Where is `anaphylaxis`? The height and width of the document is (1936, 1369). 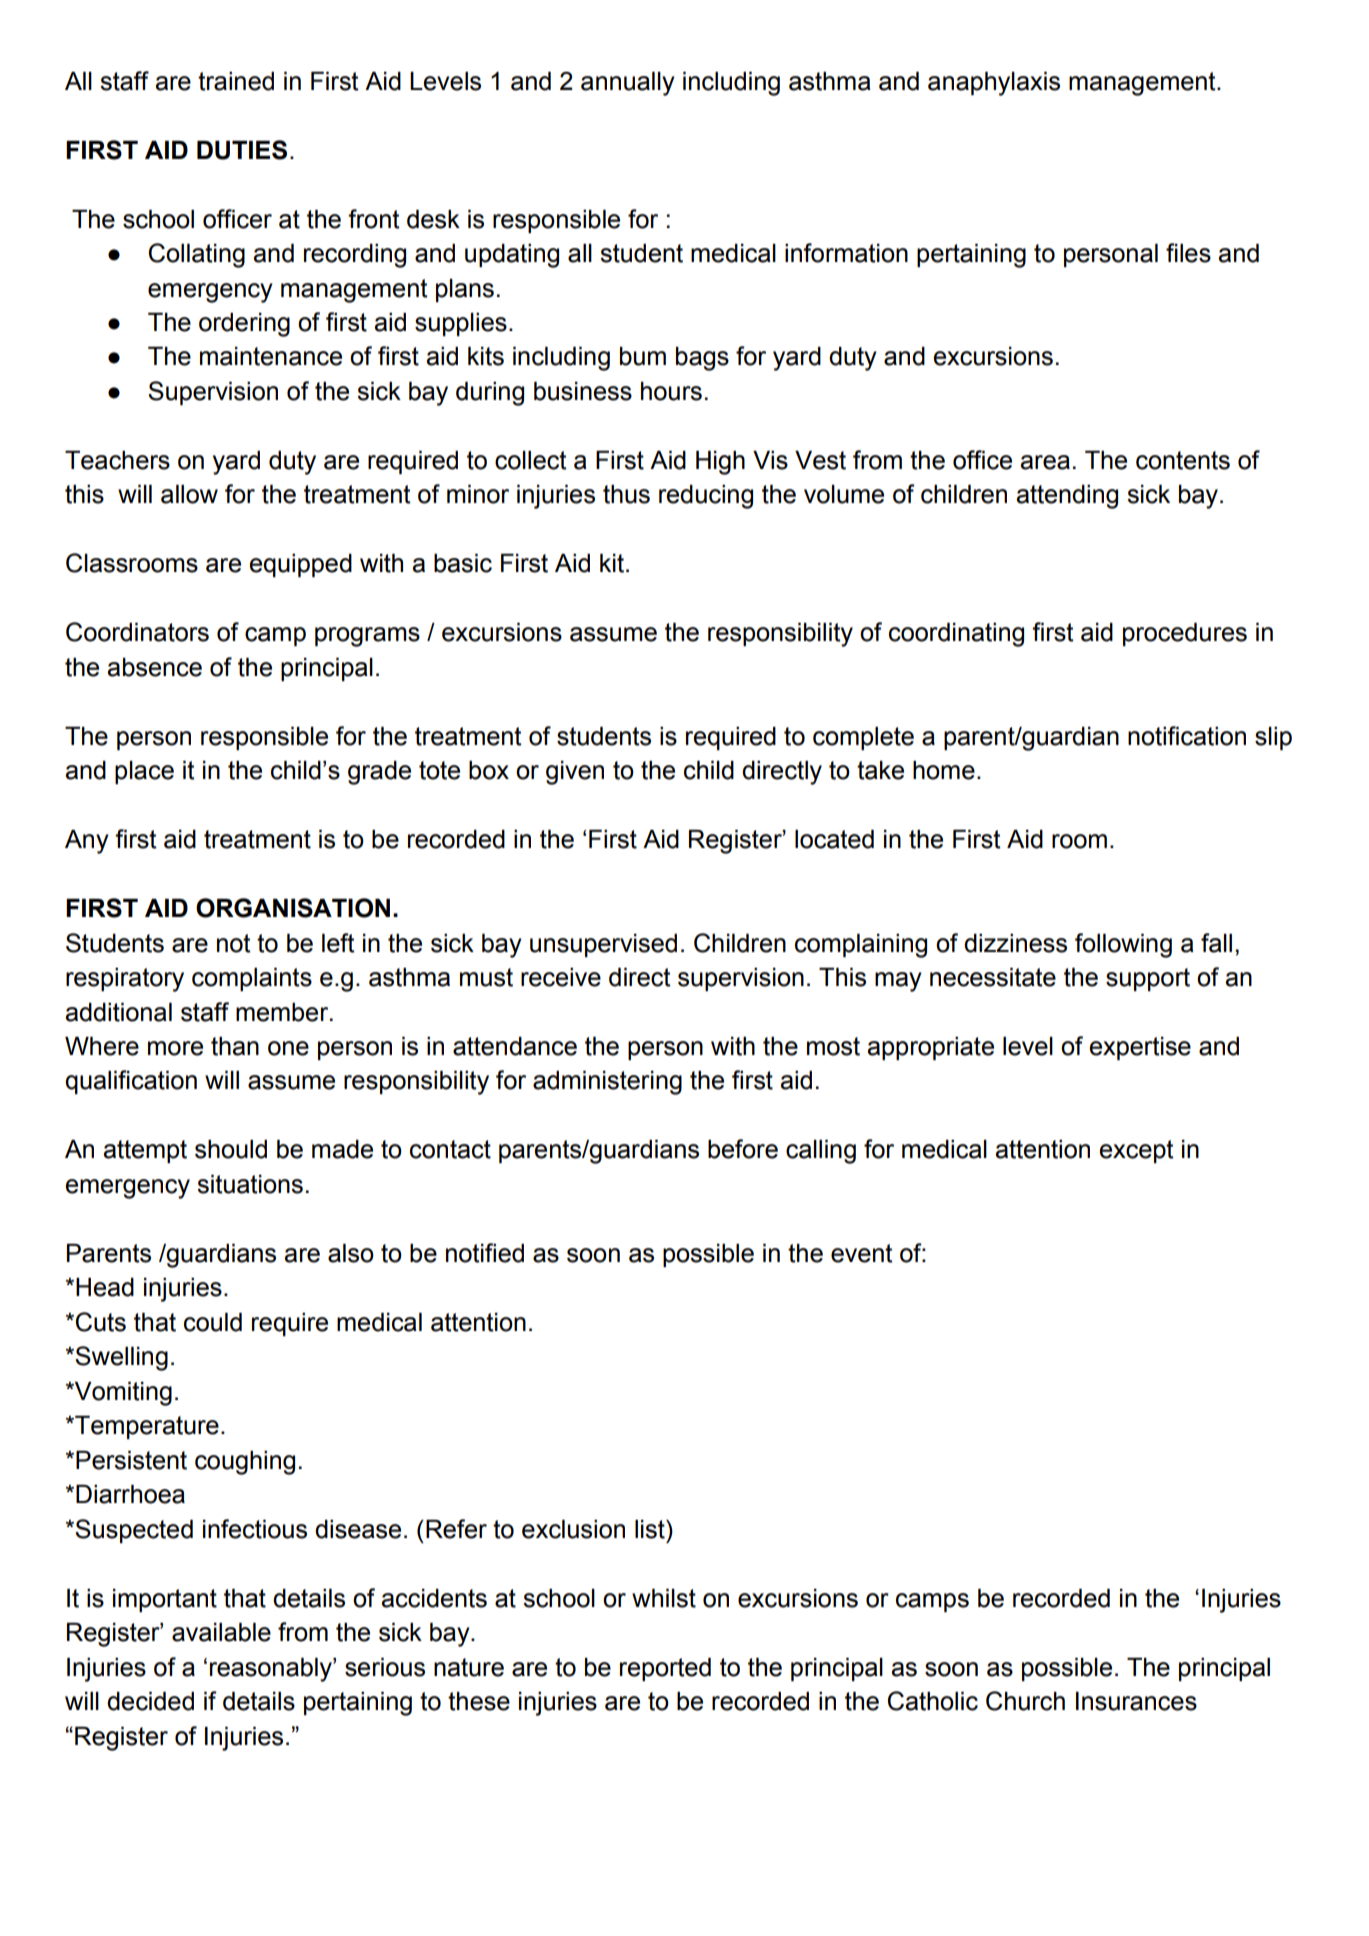 anaphylaxis is located at coordinates (994, 84).
